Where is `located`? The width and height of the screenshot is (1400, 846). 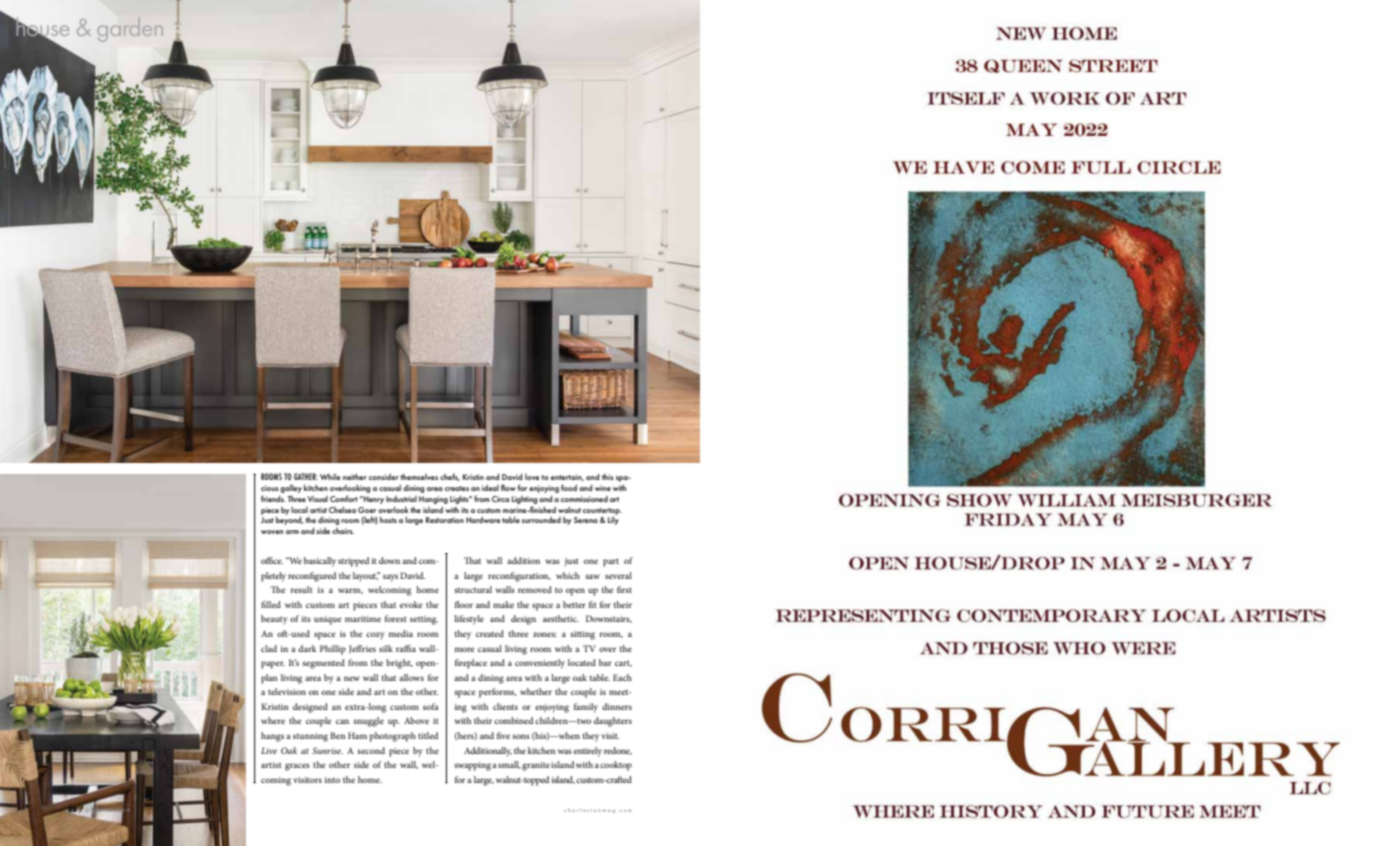
located is located at coordinates (582, 662).
